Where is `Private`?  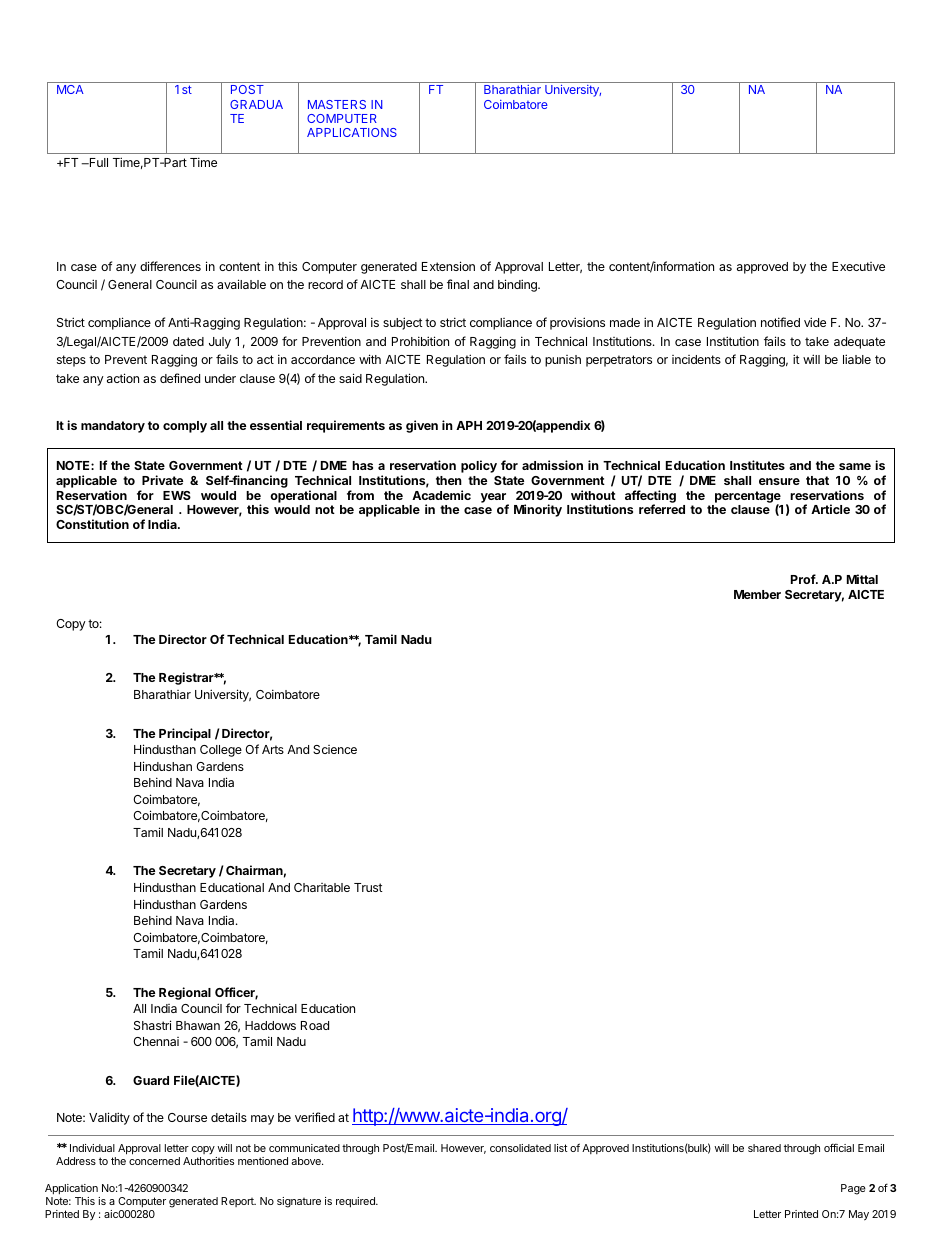 Private is located at coordinates (162, 480).
